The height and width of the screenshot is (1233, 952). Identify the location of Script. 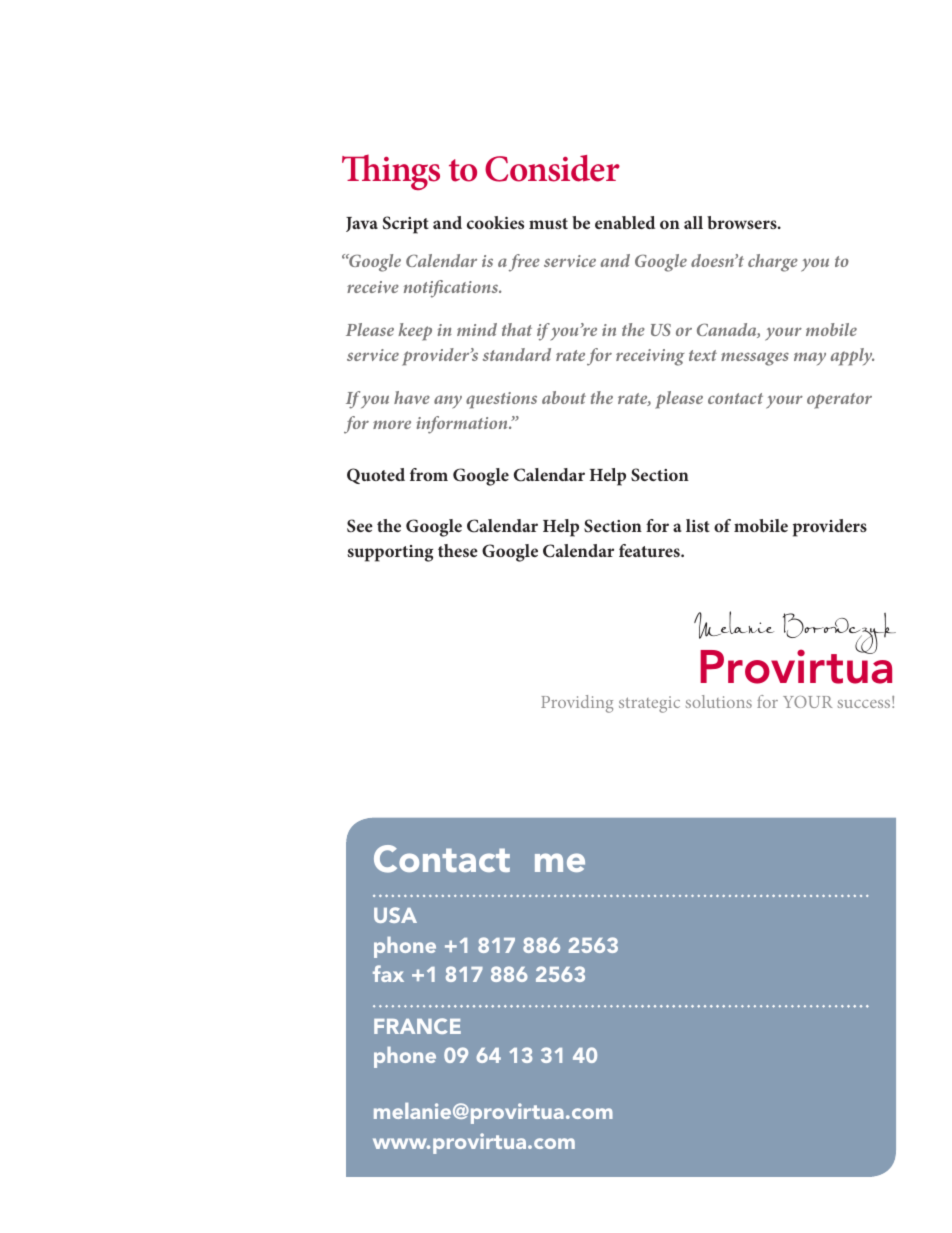
(406, 225).
